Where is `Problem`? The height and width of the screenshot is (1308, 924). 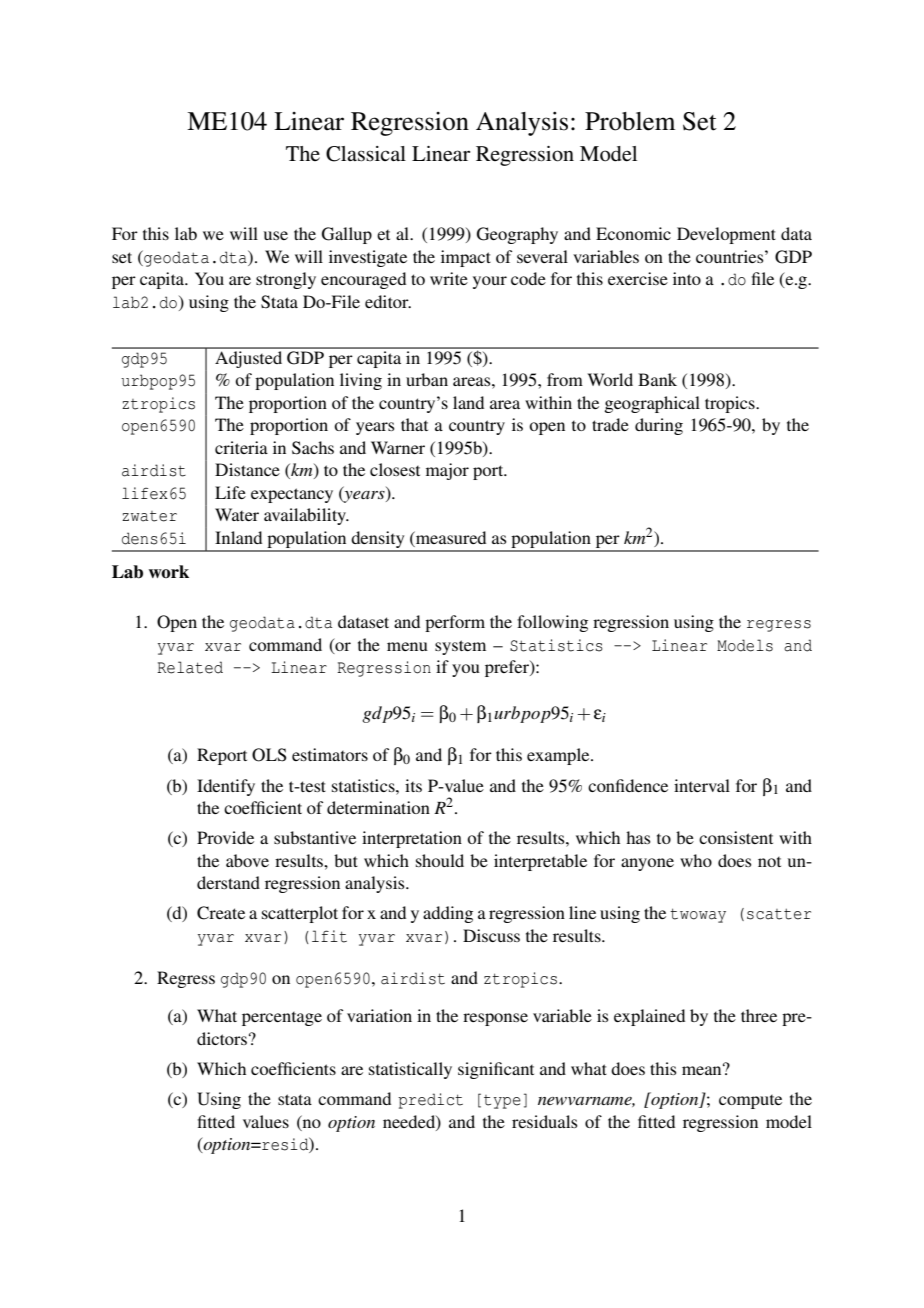
Problem is located at coordinates (630, 121).
